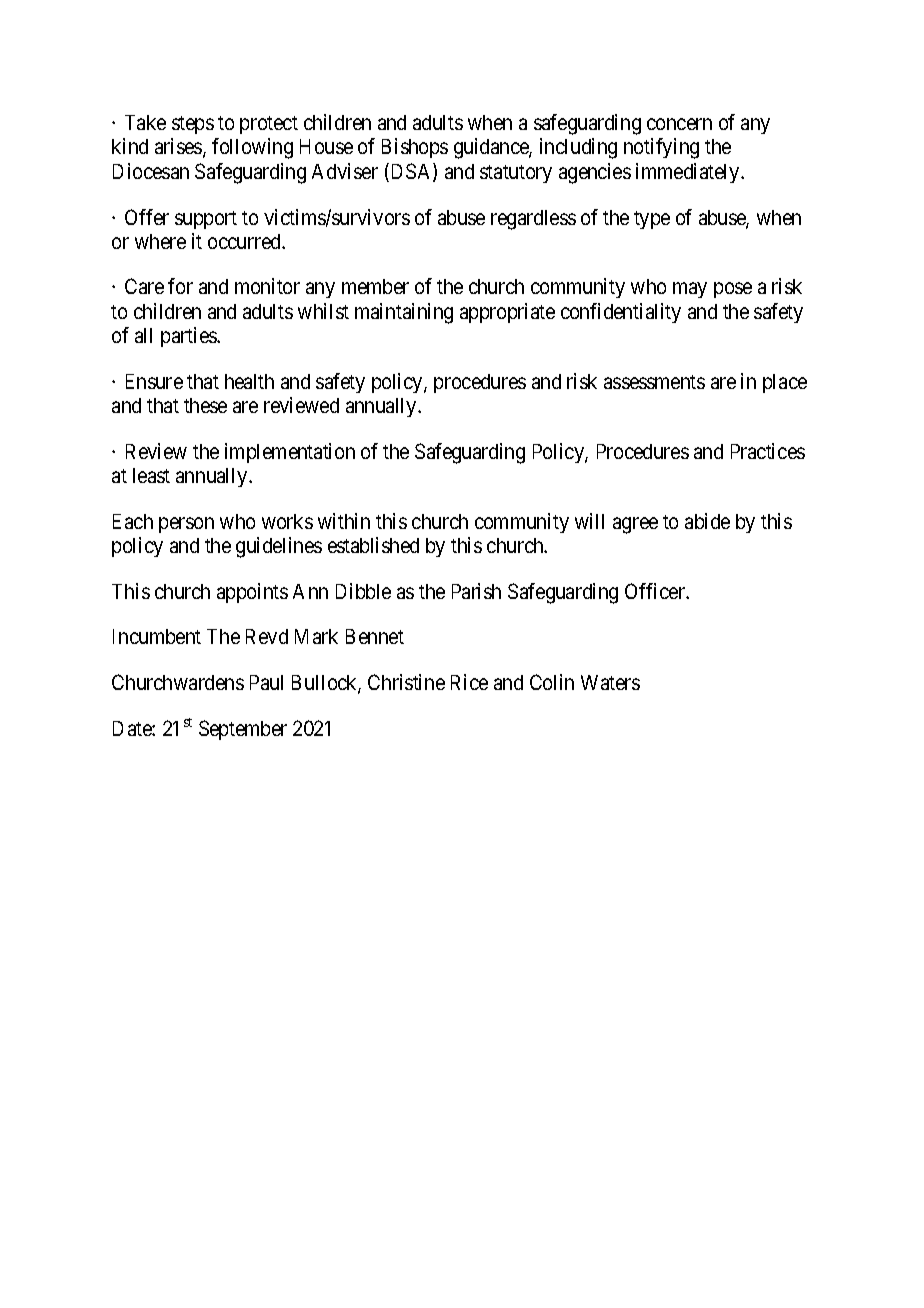 Image resolution: width=924 pixels, height=1308 pixels. I want to click on Practices, so click(768, 451).
